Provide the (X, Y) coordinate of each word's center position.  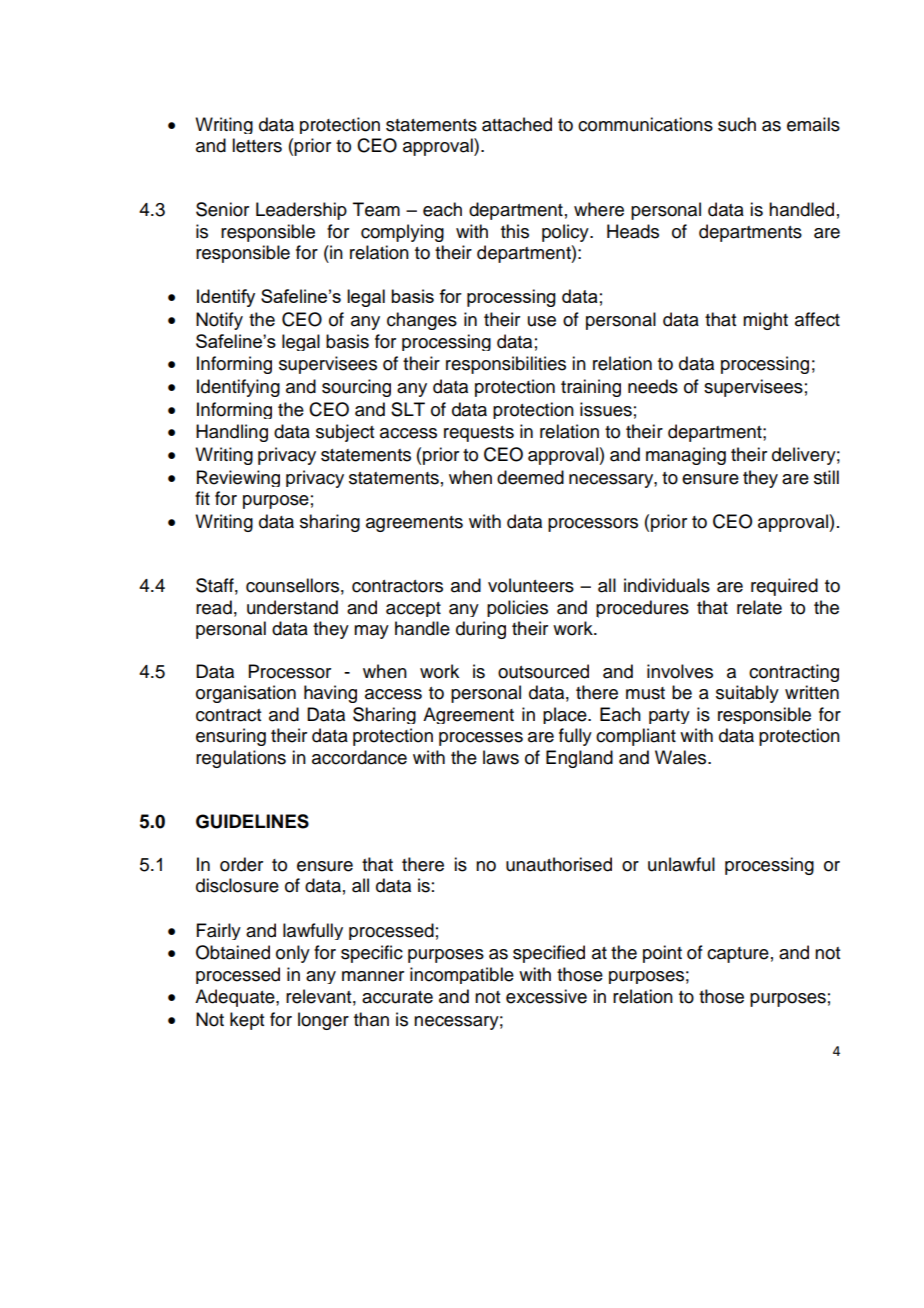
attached (517, 124)
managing (686, 456)
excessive (546, 996)
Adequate (236, 998)
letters (257, 145)
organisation (246, 694)
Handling (232, 433)
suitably (747, 694)
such (737, 124)
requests (479, 434)
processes (481, 739)
